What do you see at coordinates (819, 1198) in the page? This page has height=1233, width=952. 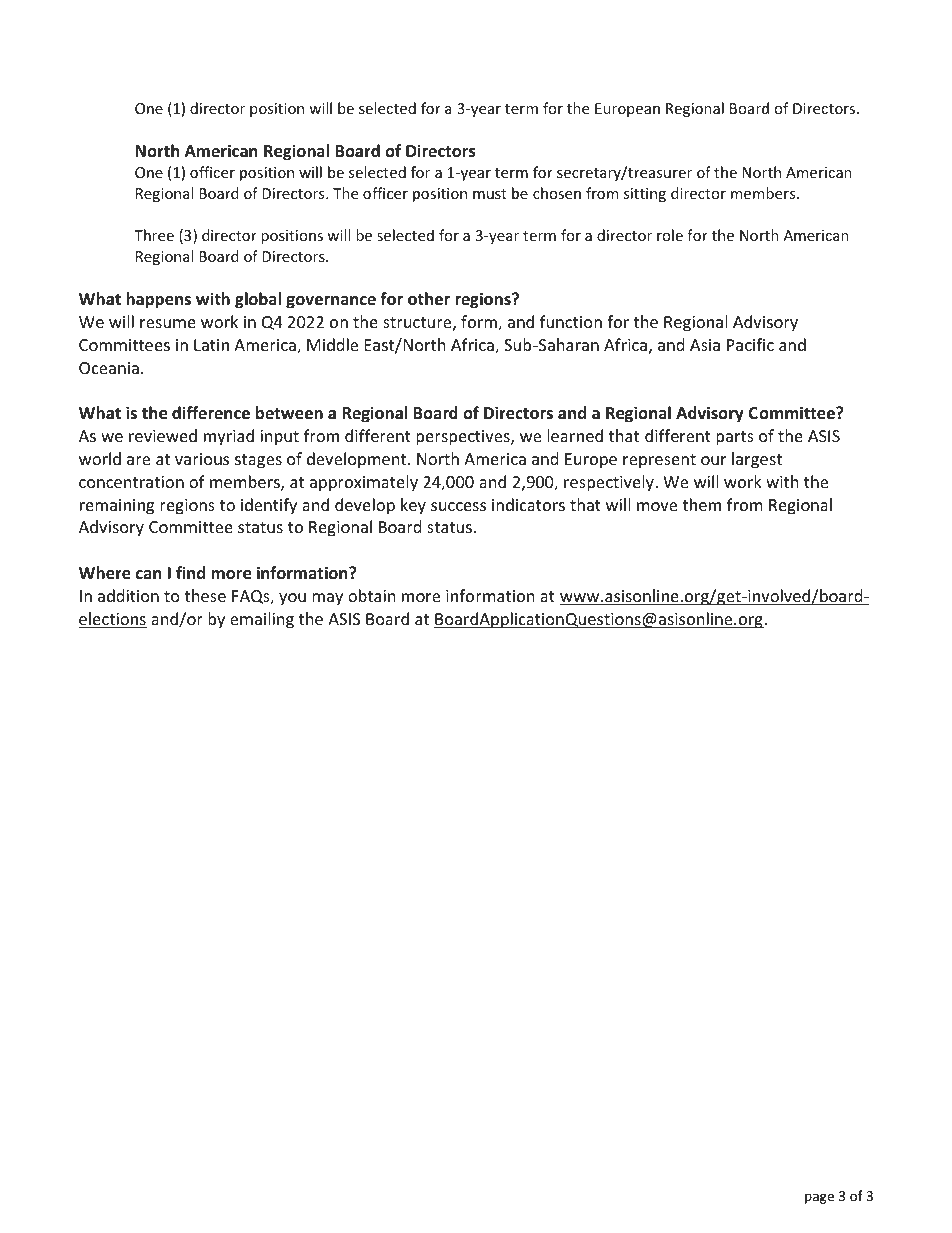 I see `page` at bounding box center [819, 1198].
